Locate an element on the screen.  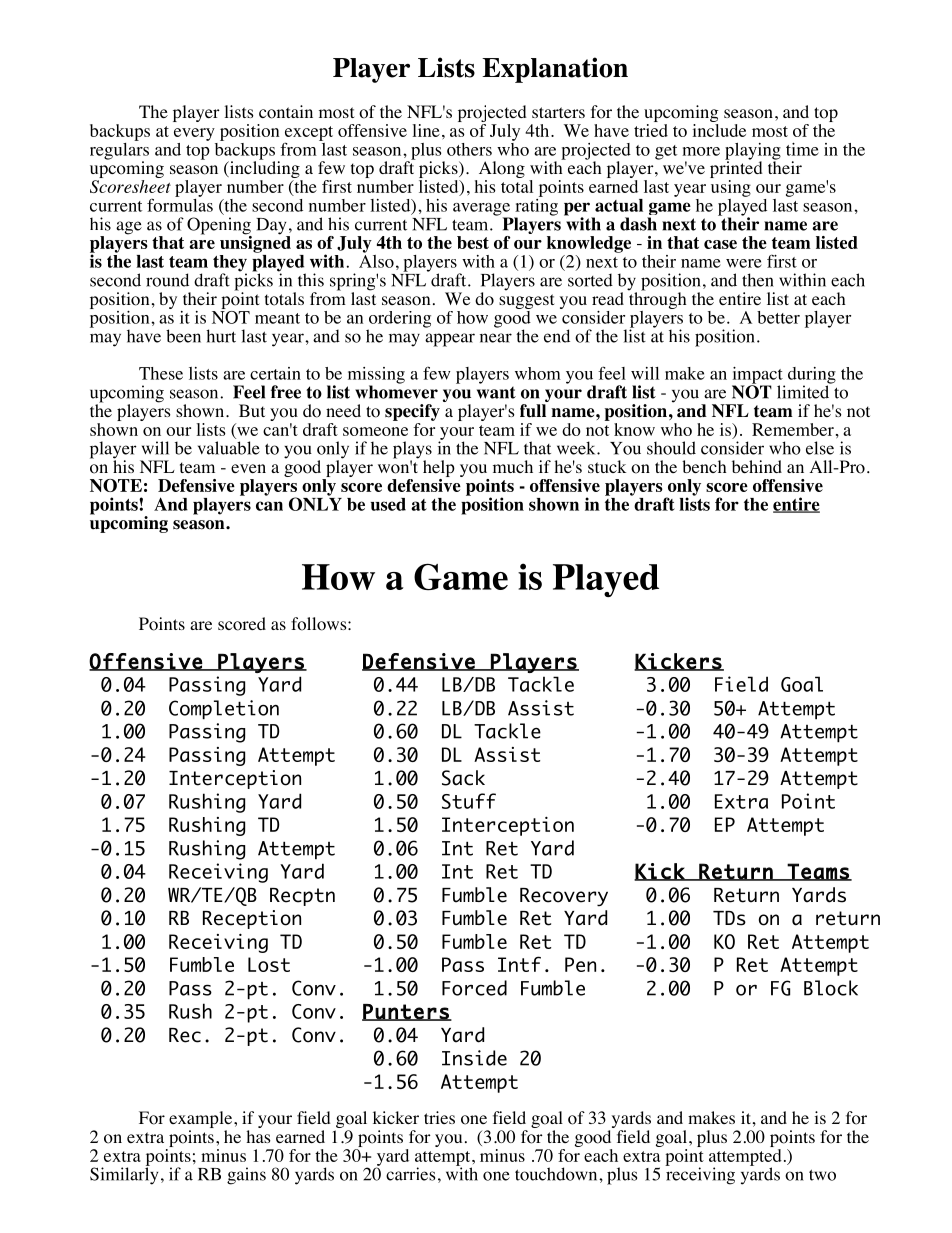
include is located at coordinates (719, 129).
